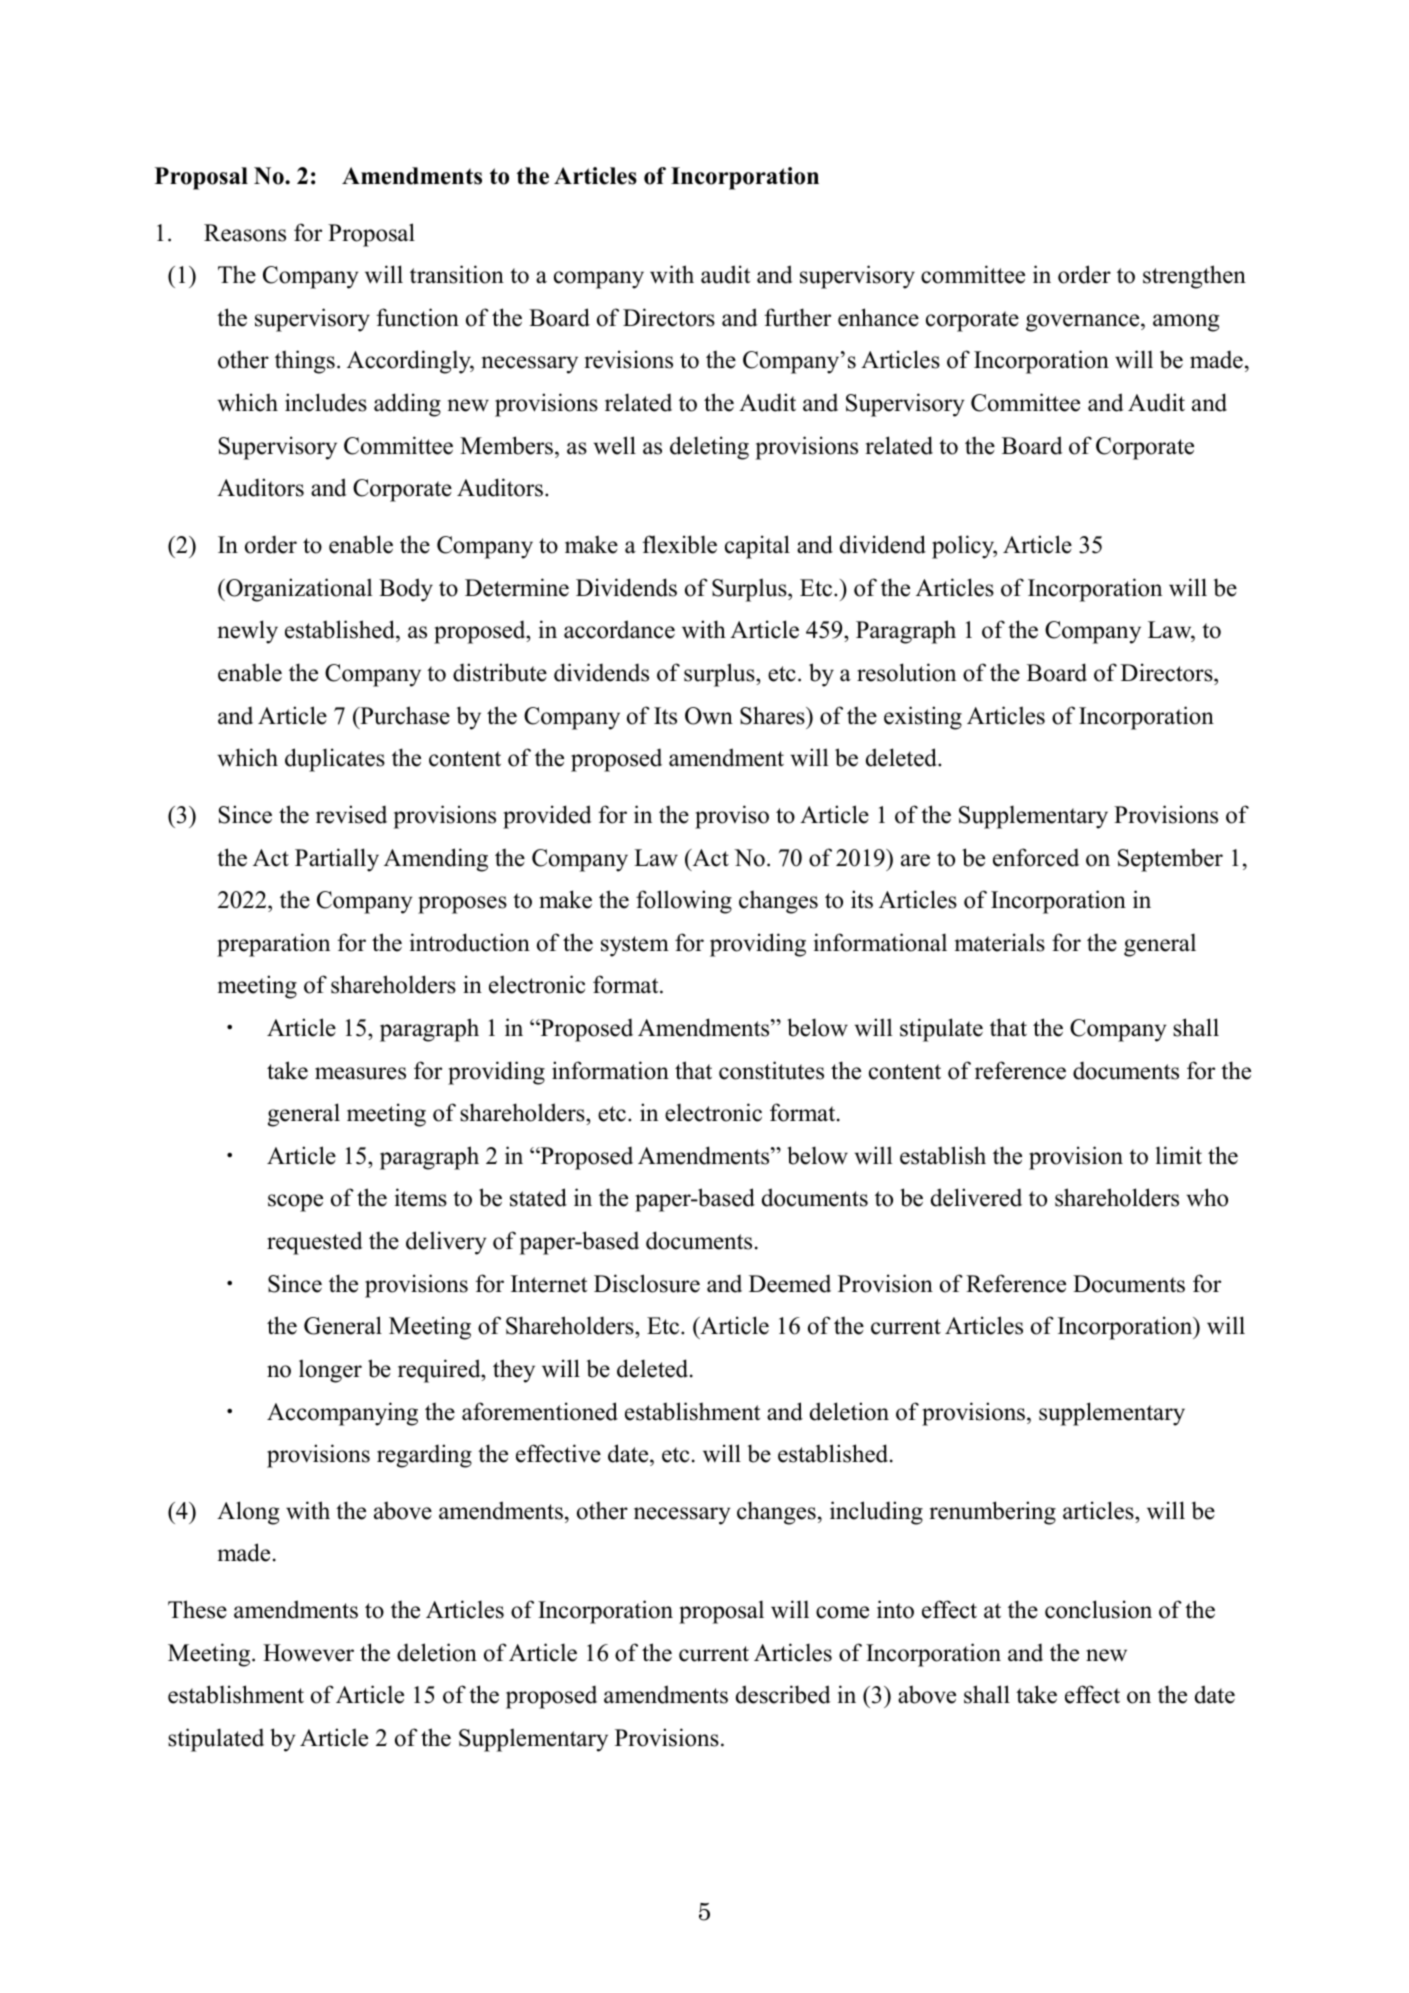 The image size is (1409, 1993). What do you see at coordinates (783, 1694) in the screenshot?
I see `described` at bounding box center [783, 1694].
